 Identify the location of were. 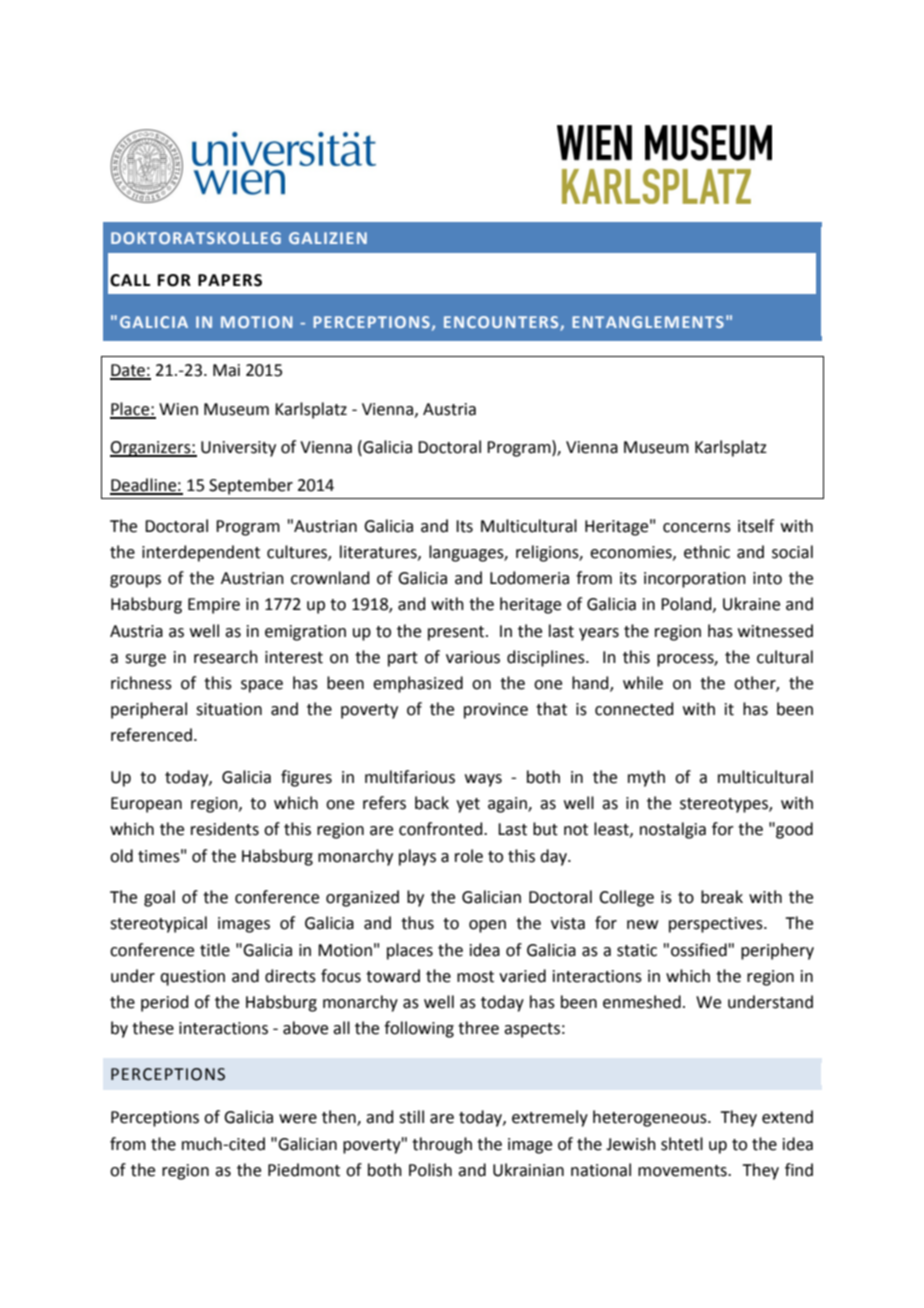
(298, 1119).
